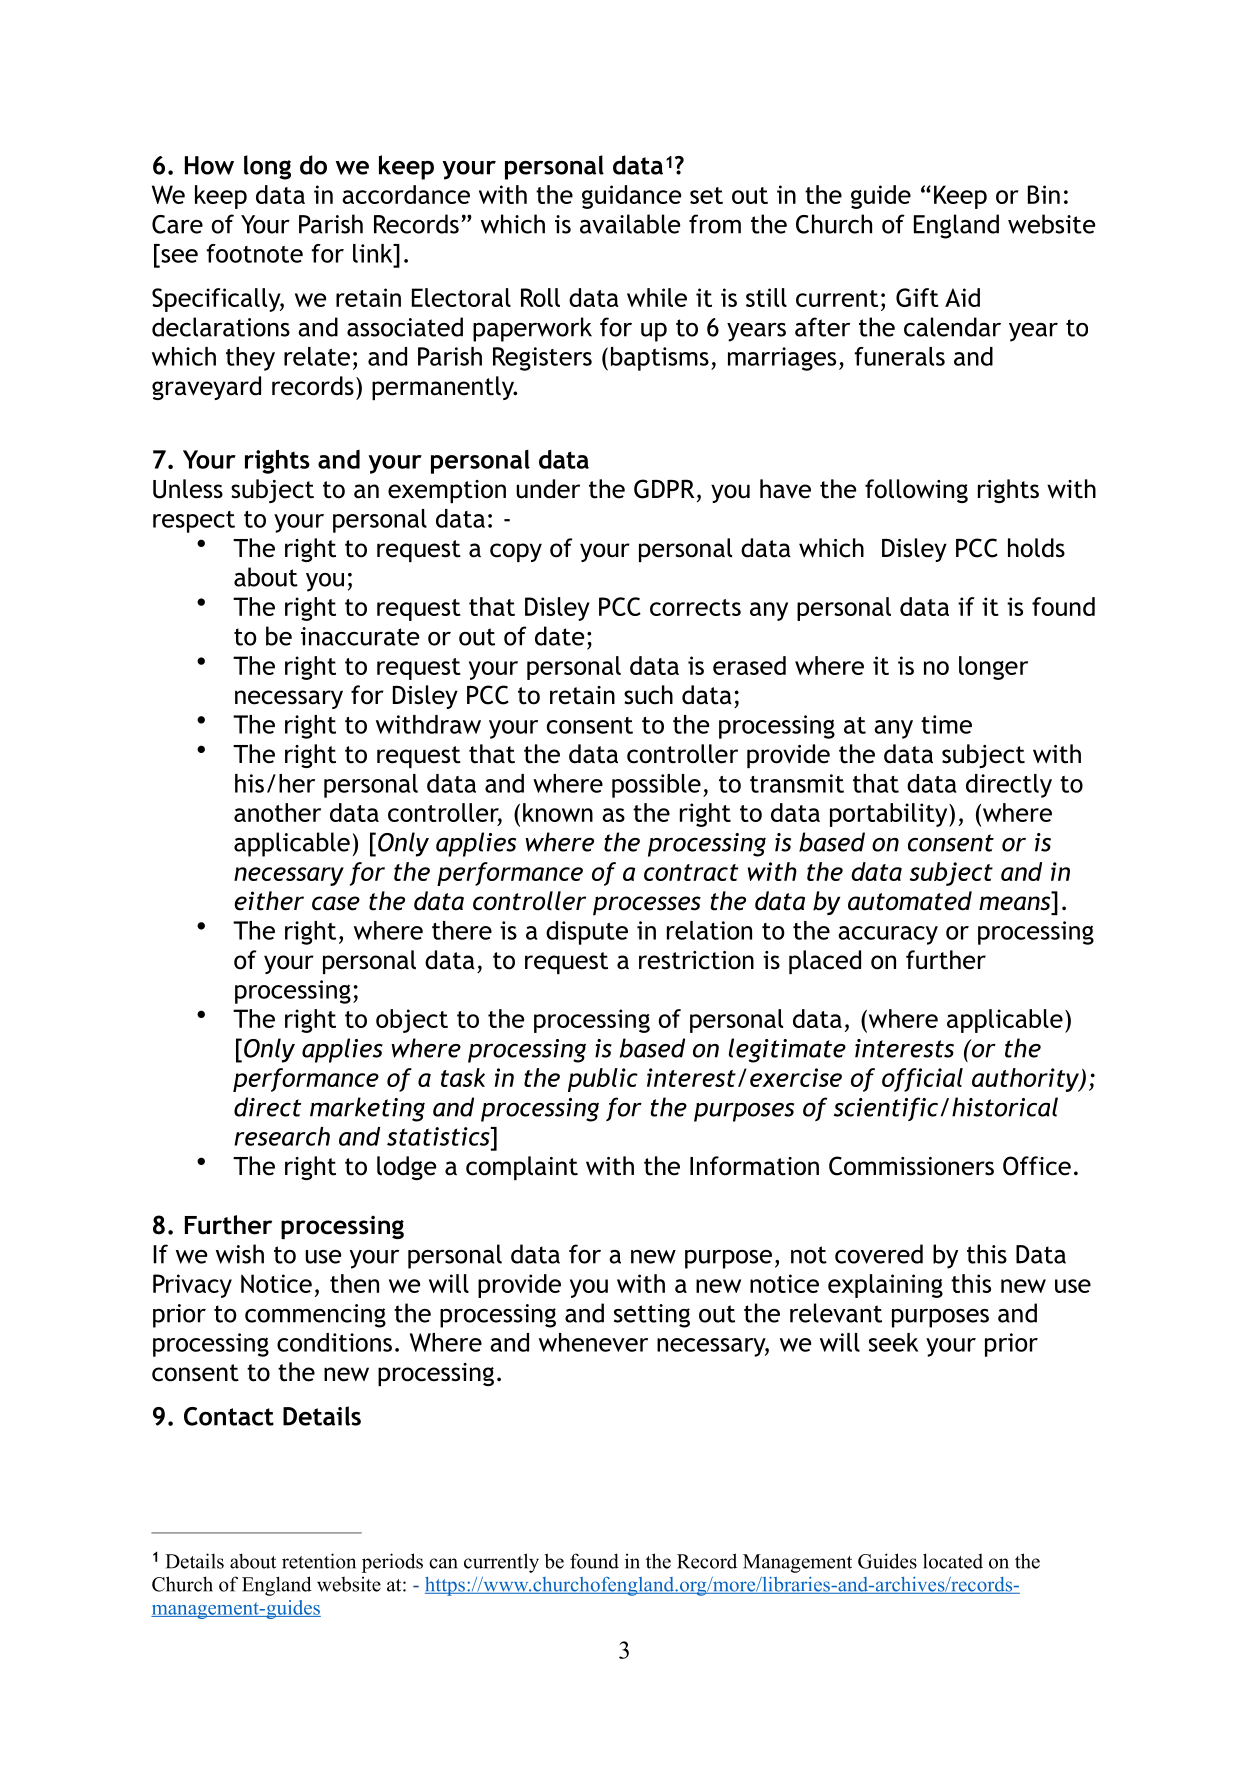  What do you see at coordinates (319, 1561) in the screenshot?
I see `retention` at bounding box center [319, 1561].
